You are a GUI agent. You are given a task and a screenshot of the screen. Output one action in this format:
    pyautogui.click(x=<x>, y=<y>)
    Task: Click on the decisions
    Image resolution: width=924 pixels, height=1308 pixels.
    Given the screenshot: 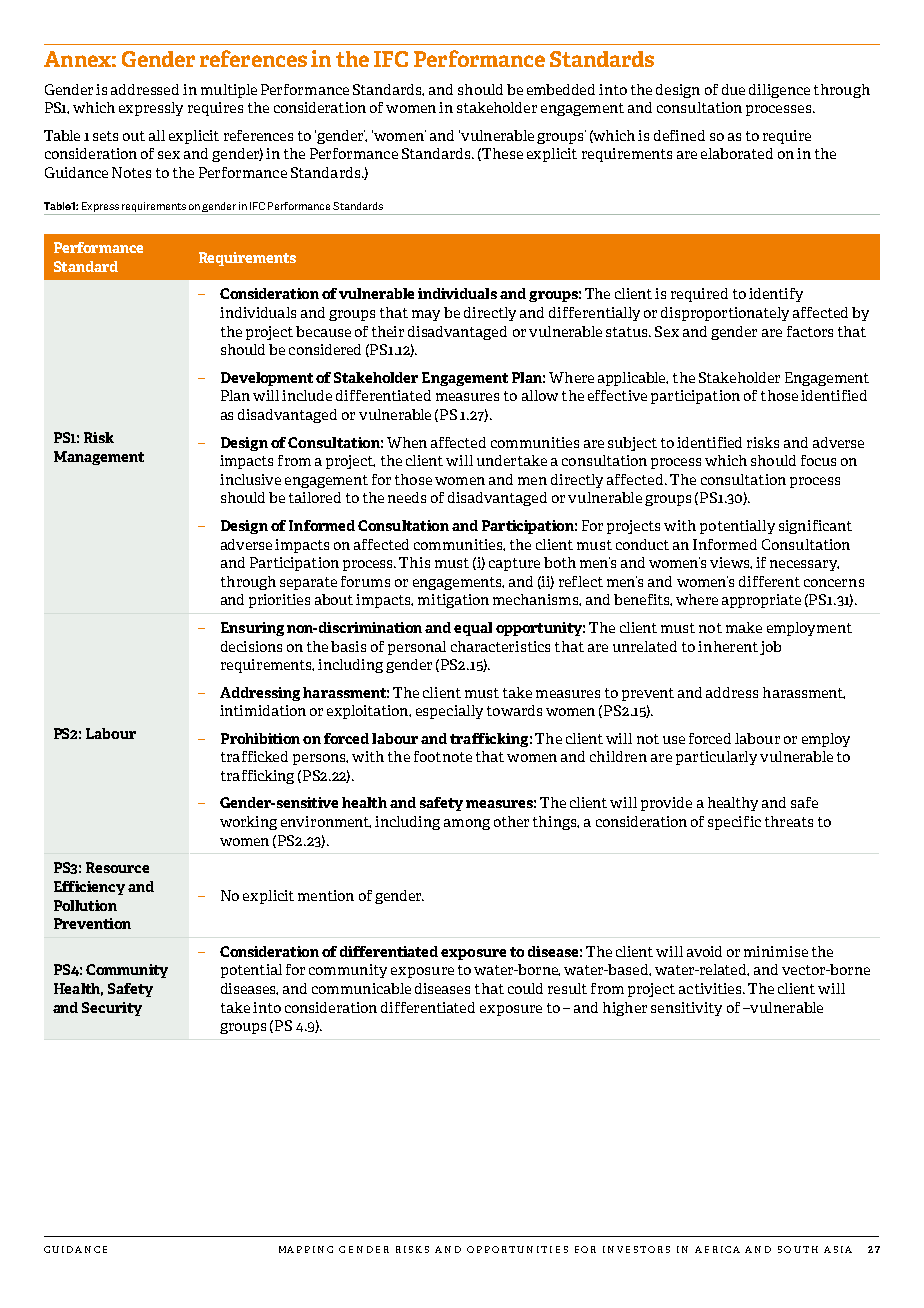 What is the action you would take?
    pyautogui.click(x=251, y=646)
